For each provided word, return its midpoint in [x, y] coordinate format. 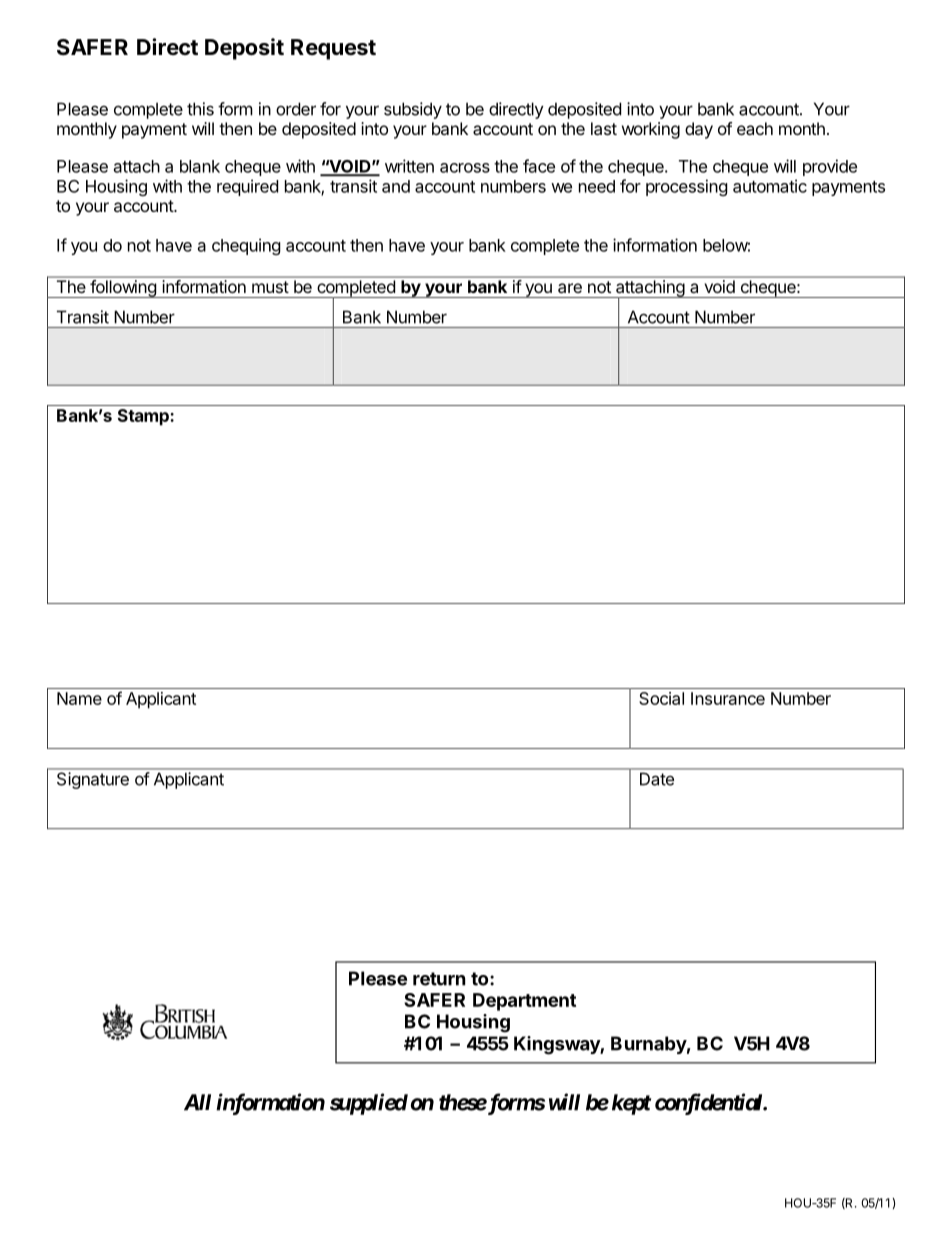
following [123, 289]
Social [661, 698]
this [200, 109]
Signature [93, 780]
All [197, 1102]
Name [79, 698]
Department [524, 1002]
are [570, 288]
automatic [770, 186]
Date [657, 779]
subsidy [413, 110]
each [755, 128]
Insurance [728, 698]
